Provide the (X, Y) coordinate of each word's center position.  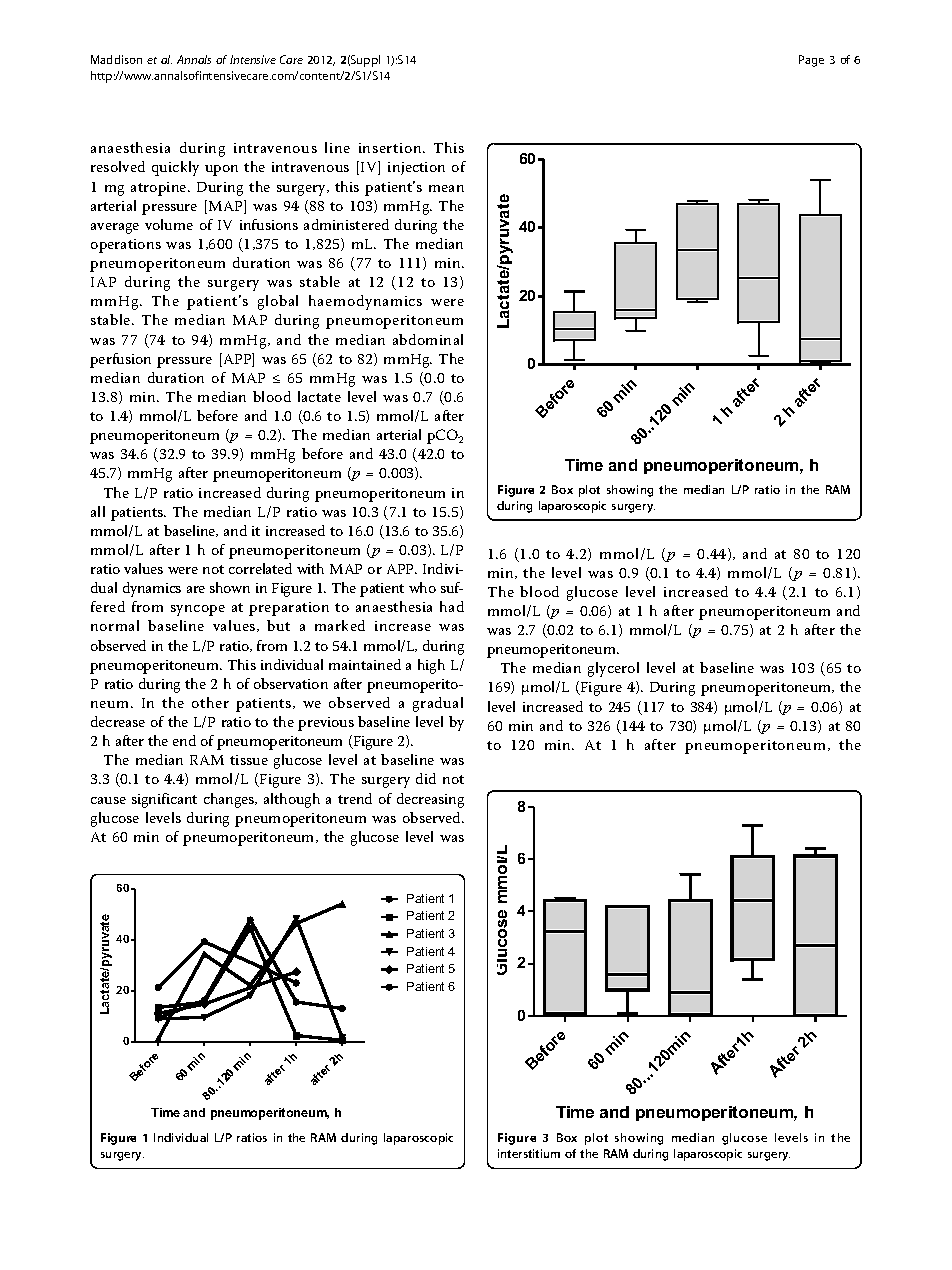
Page (811, 61)
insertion (391, 148)
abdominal (428, 339)
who (422, 587)
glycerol (613, 669)
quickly (175, 168)
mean (446, 188)
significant (164, 800)
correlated (260, 568)
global (278, 302)
